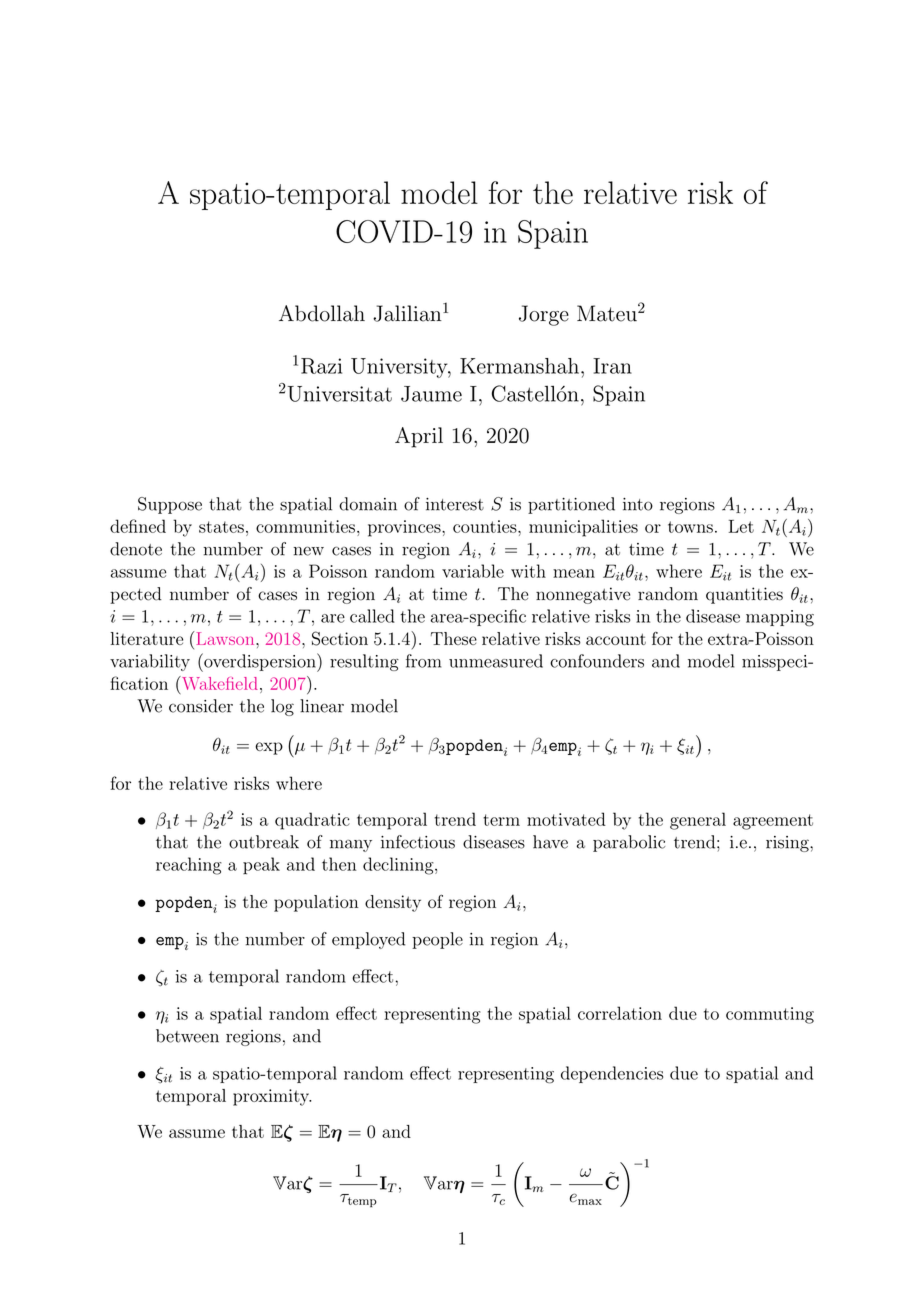  I want to click on term, so click(501, 820).
